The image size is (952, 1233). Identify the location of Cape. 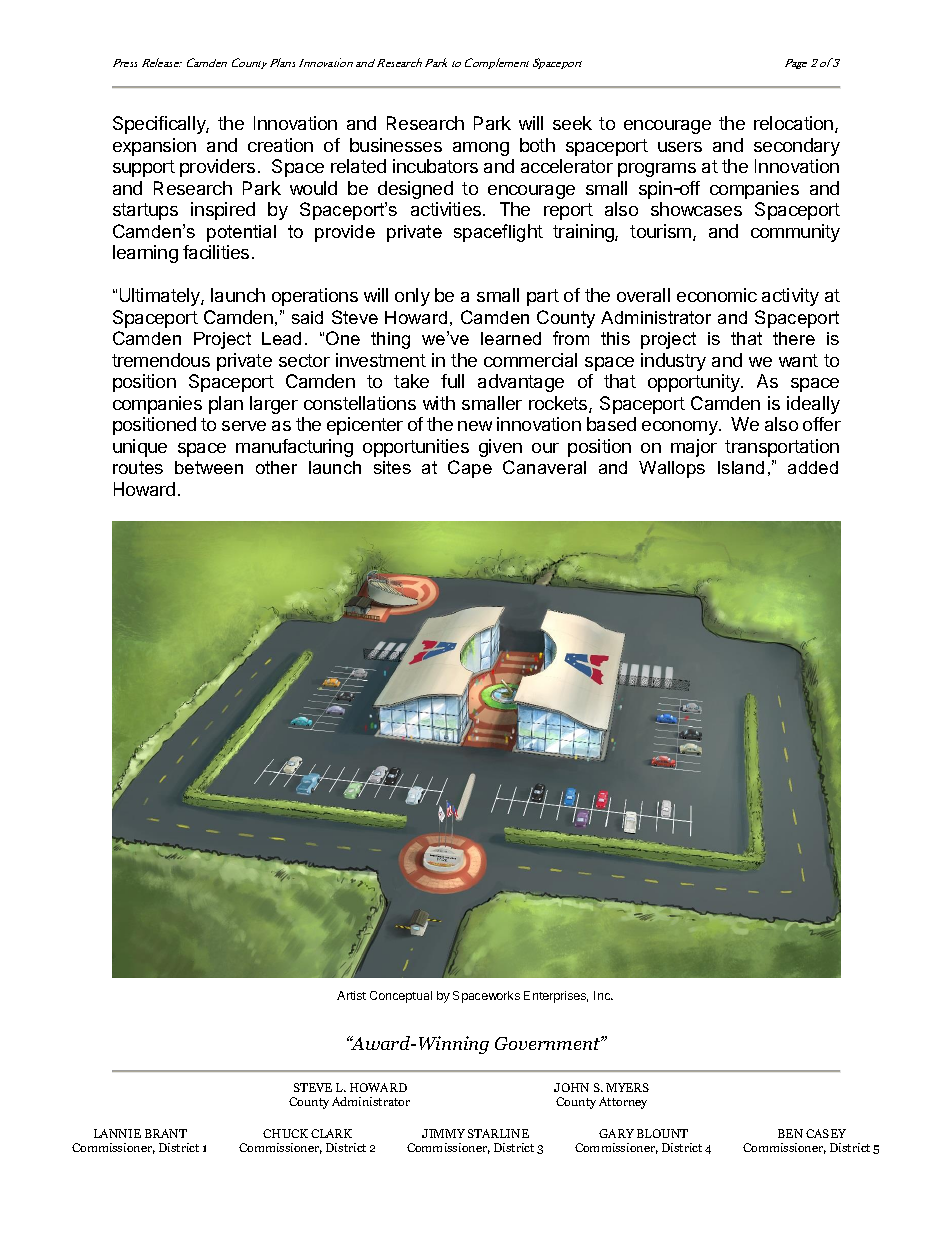
(470, 469).
